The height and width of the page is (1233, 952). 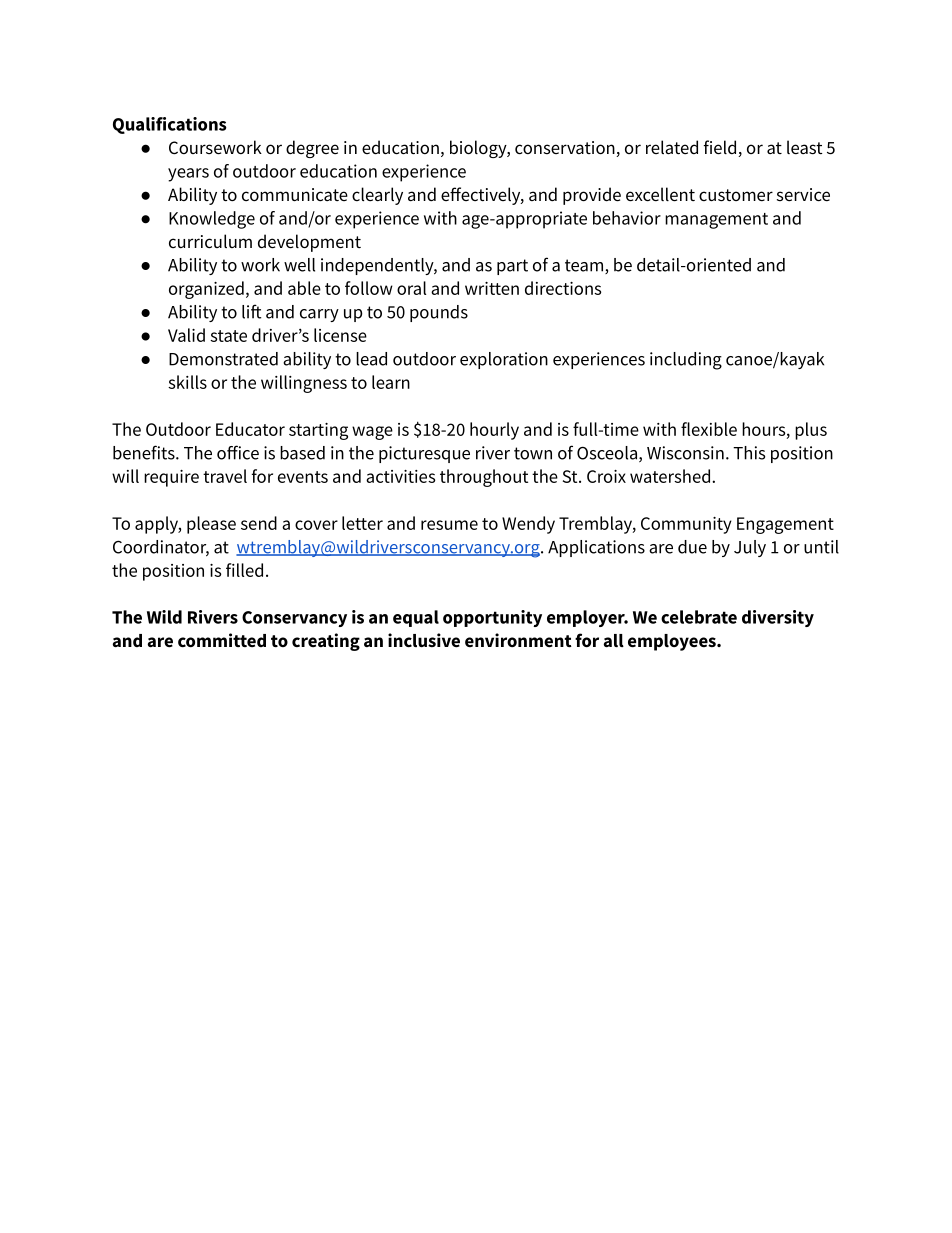 I want to click on exploration, so click(x=504, y=360).
